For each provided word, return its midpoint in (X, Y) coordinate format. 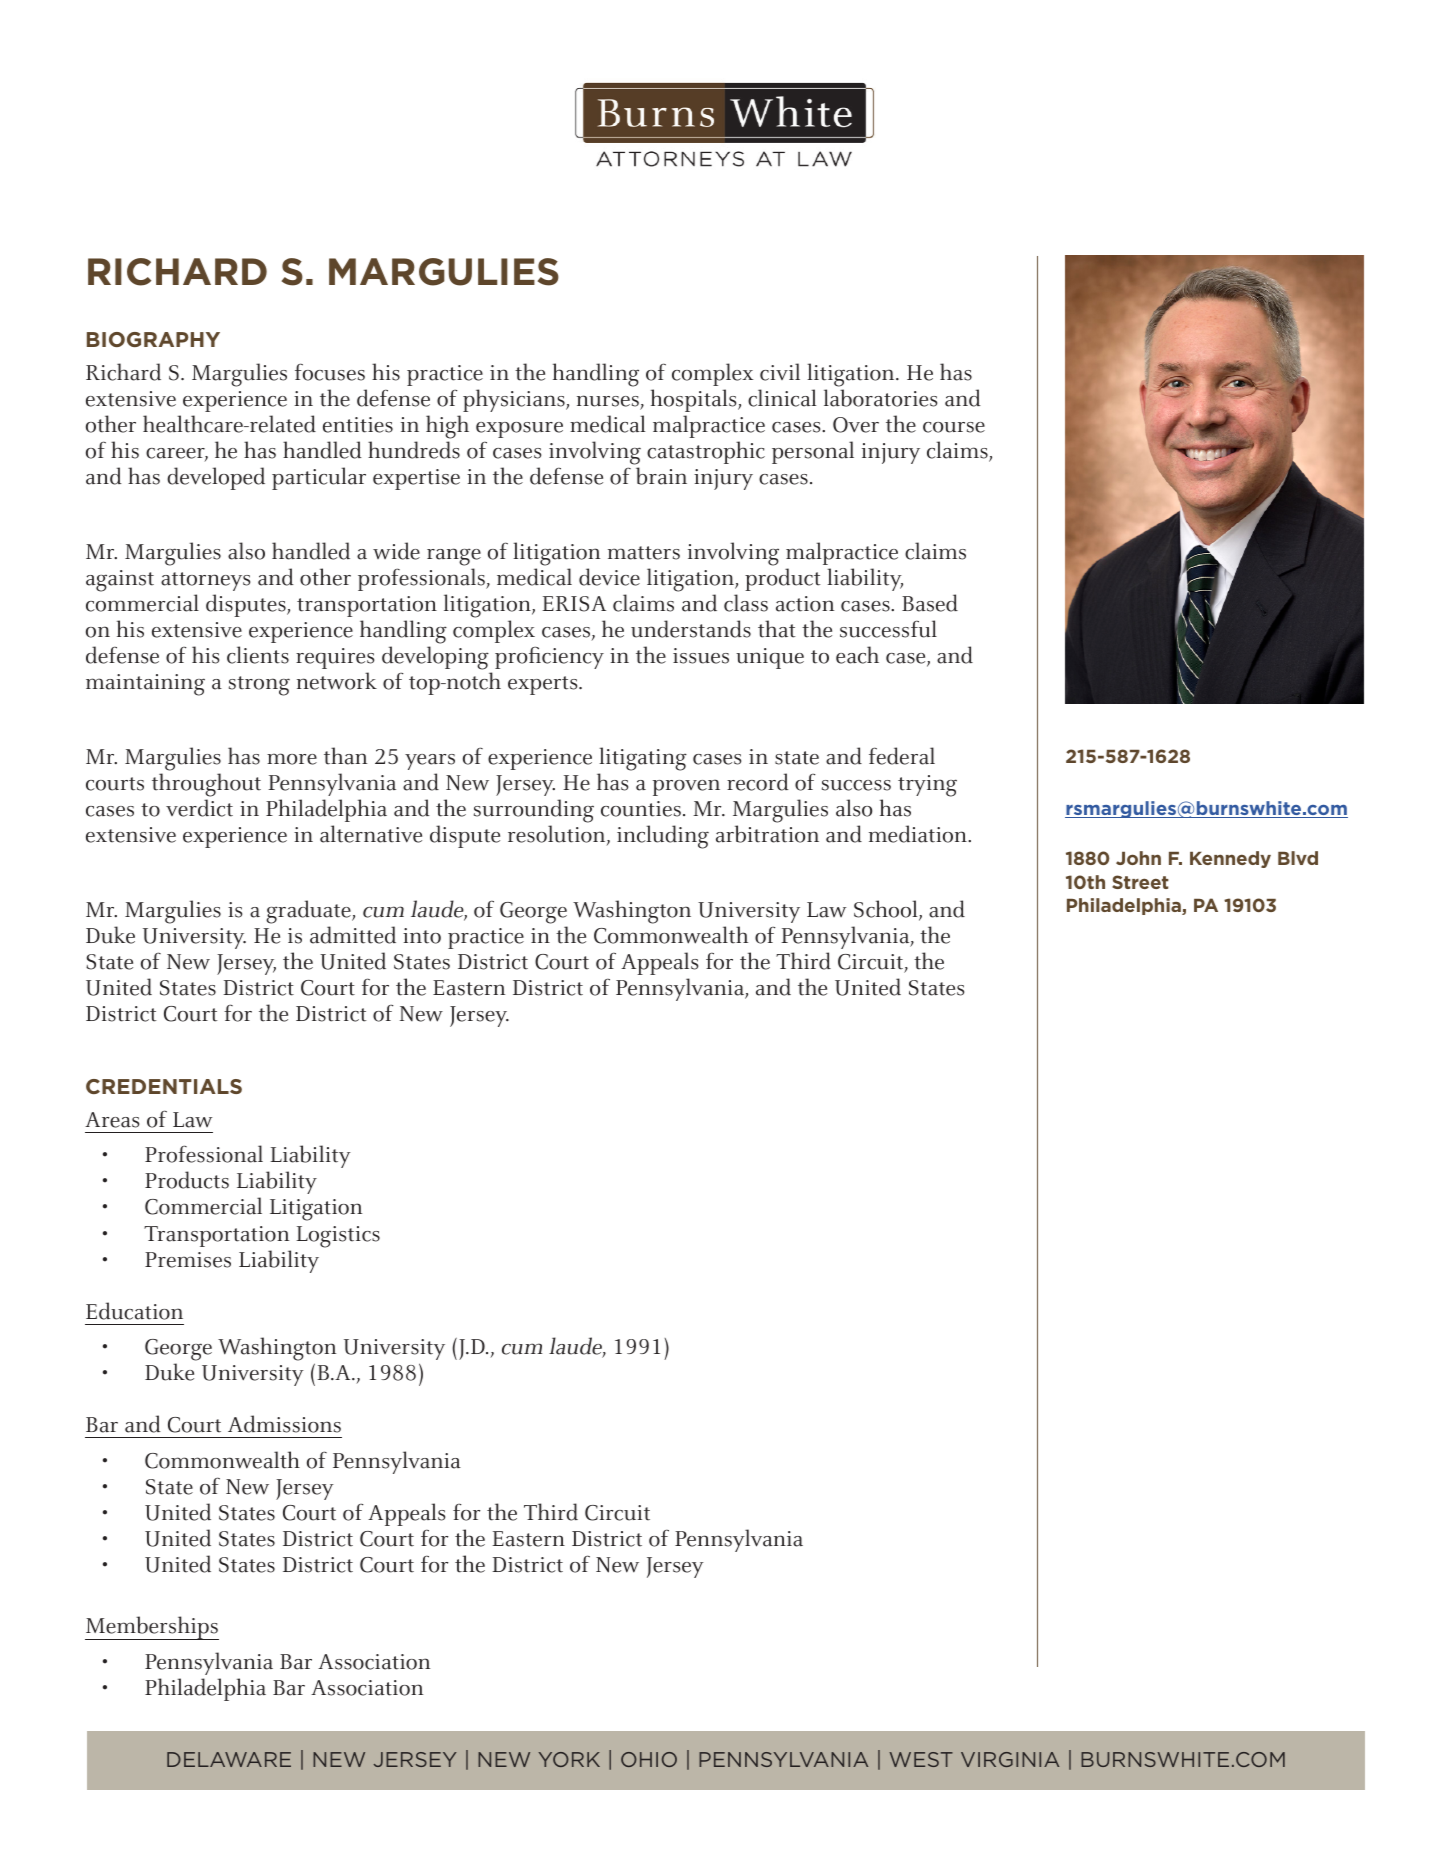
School (887, 910)
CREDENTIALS (164, 1086)
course (954, 427)
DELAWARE (229, 1759)
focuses (330, 372)
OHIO (649, 1759)
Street (1140, 882)
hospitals (695, 400)
